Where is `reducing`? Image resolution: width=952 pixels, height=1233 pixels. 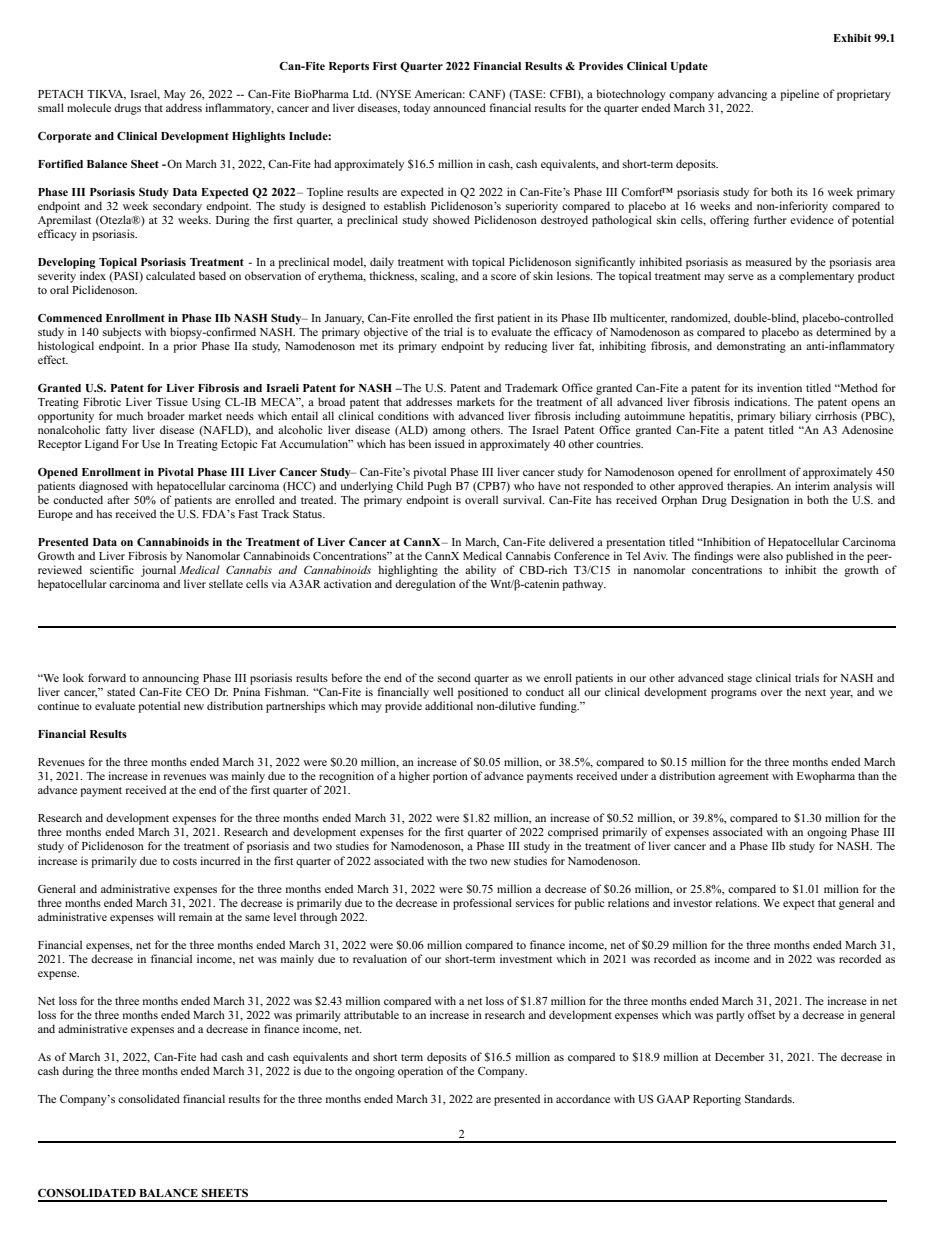 reducing is located at coordinates (526, 347).
